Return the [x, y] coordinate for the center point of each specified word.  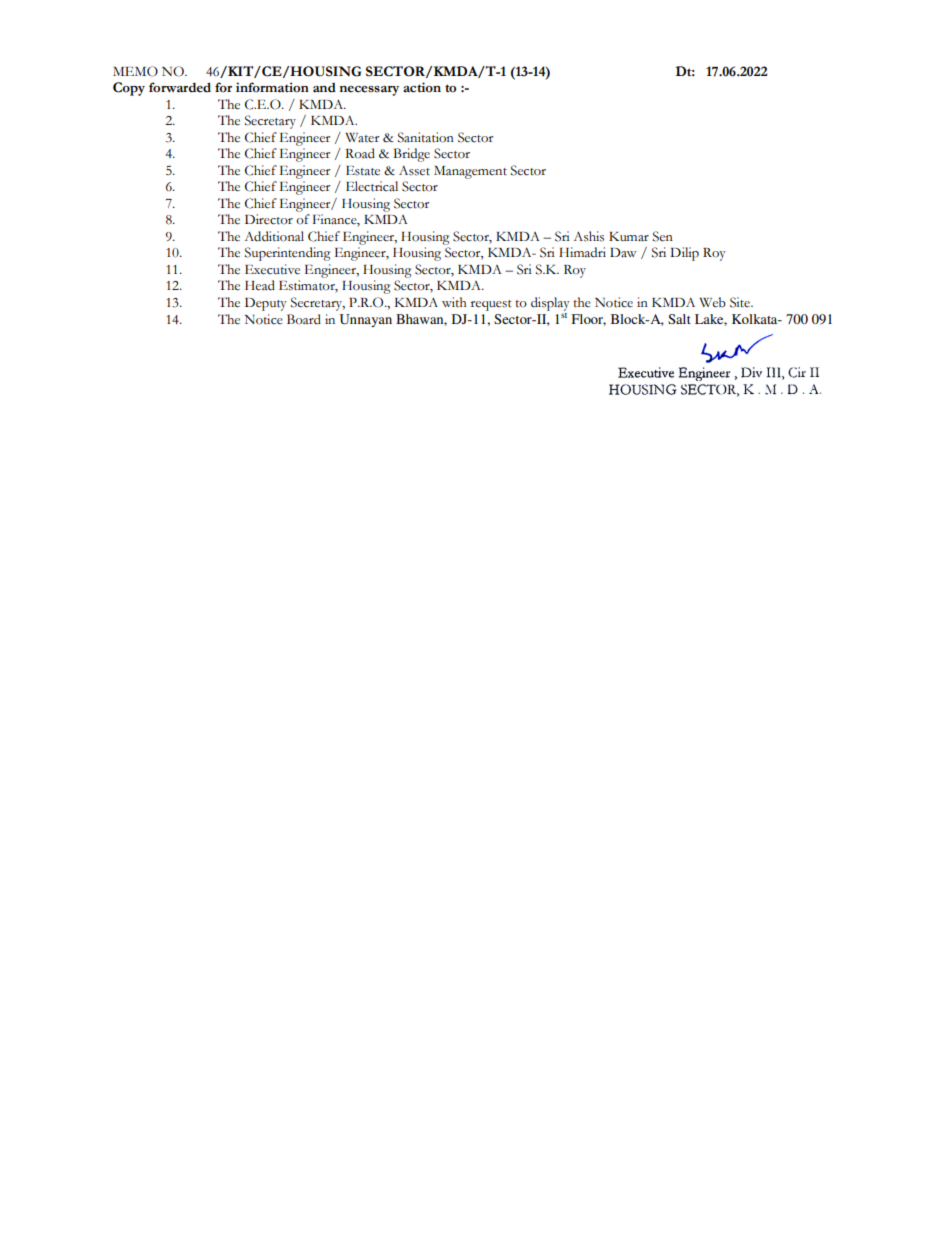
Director [269, 219]
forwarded [180, 87]
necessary [369, 91]
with [454, 302]
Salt [679, 319]
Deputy [266, 304]
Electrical [372, 186]
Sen [663, 236]
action [422, 87]
